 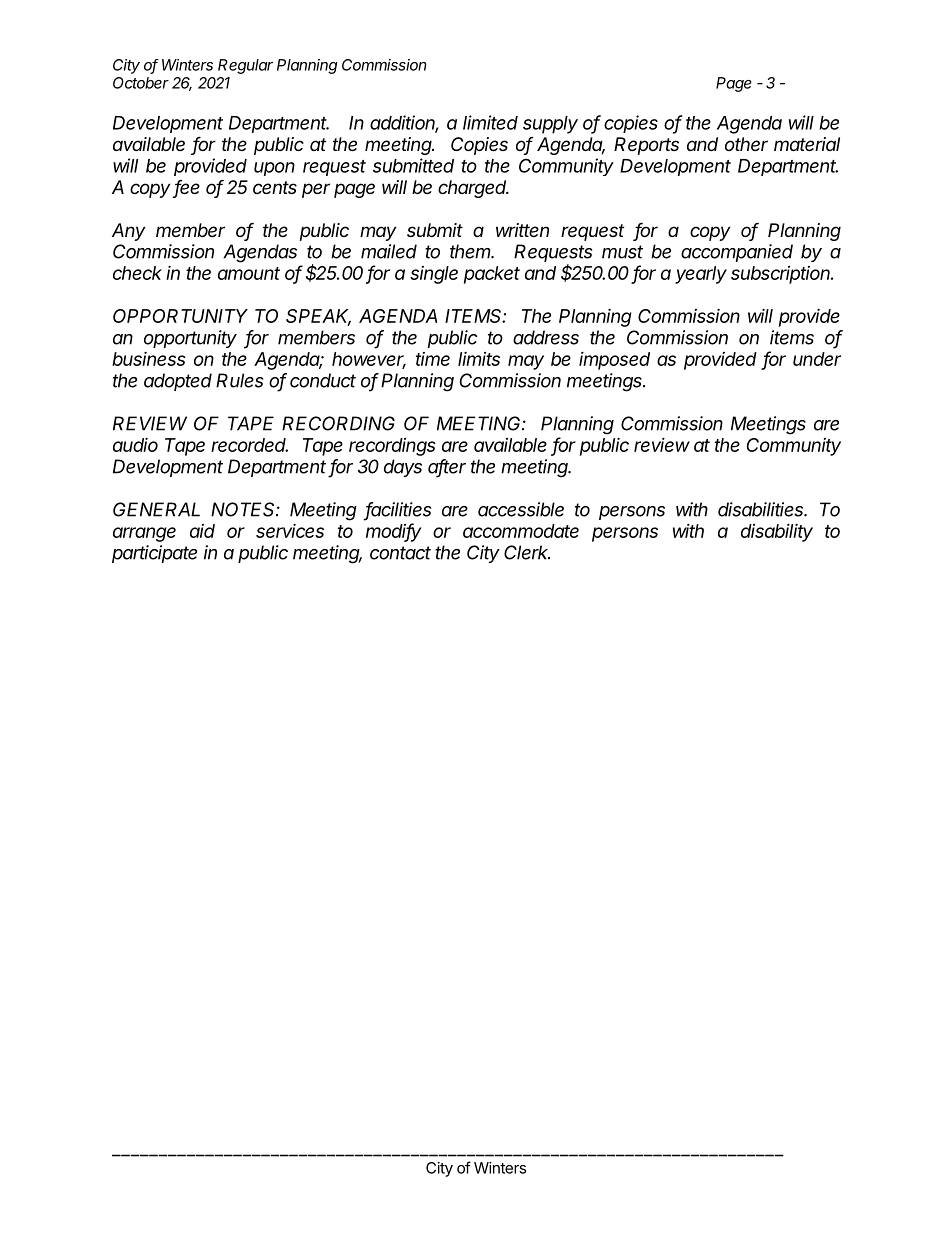 I want to click on after, so click(x=447, y=467).
